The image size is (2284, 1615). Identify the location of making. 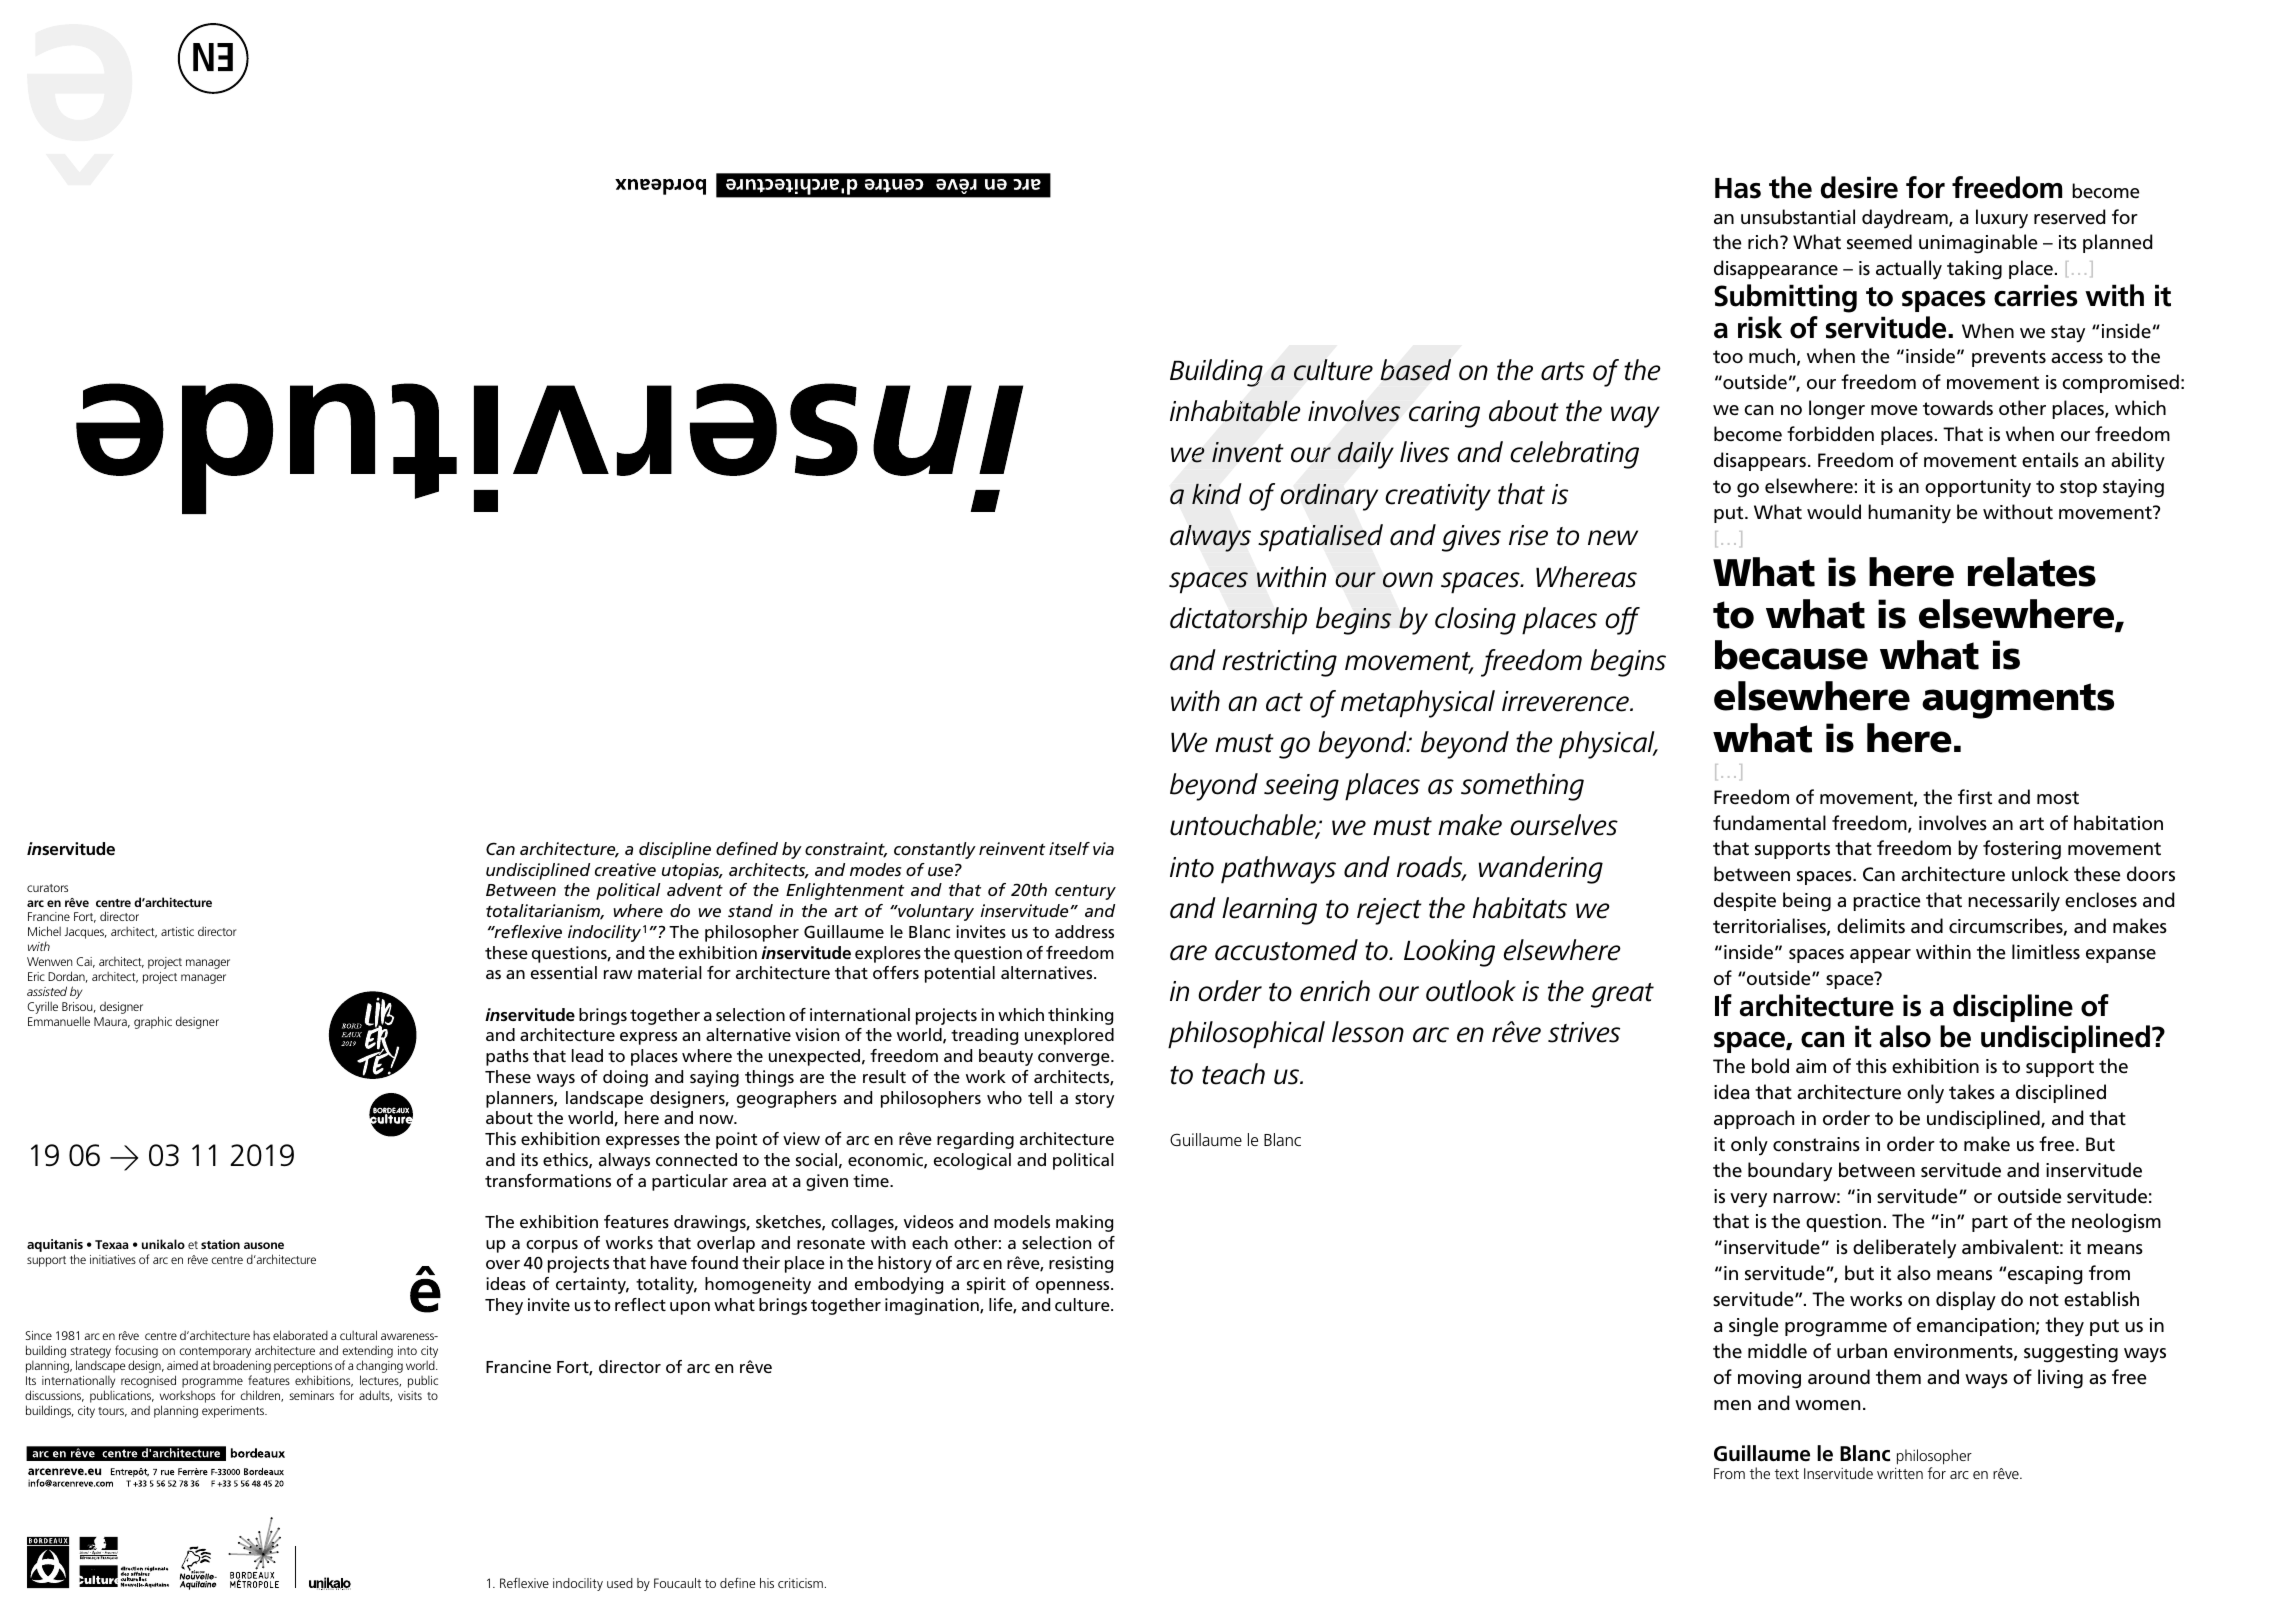
(1084, 1223).
